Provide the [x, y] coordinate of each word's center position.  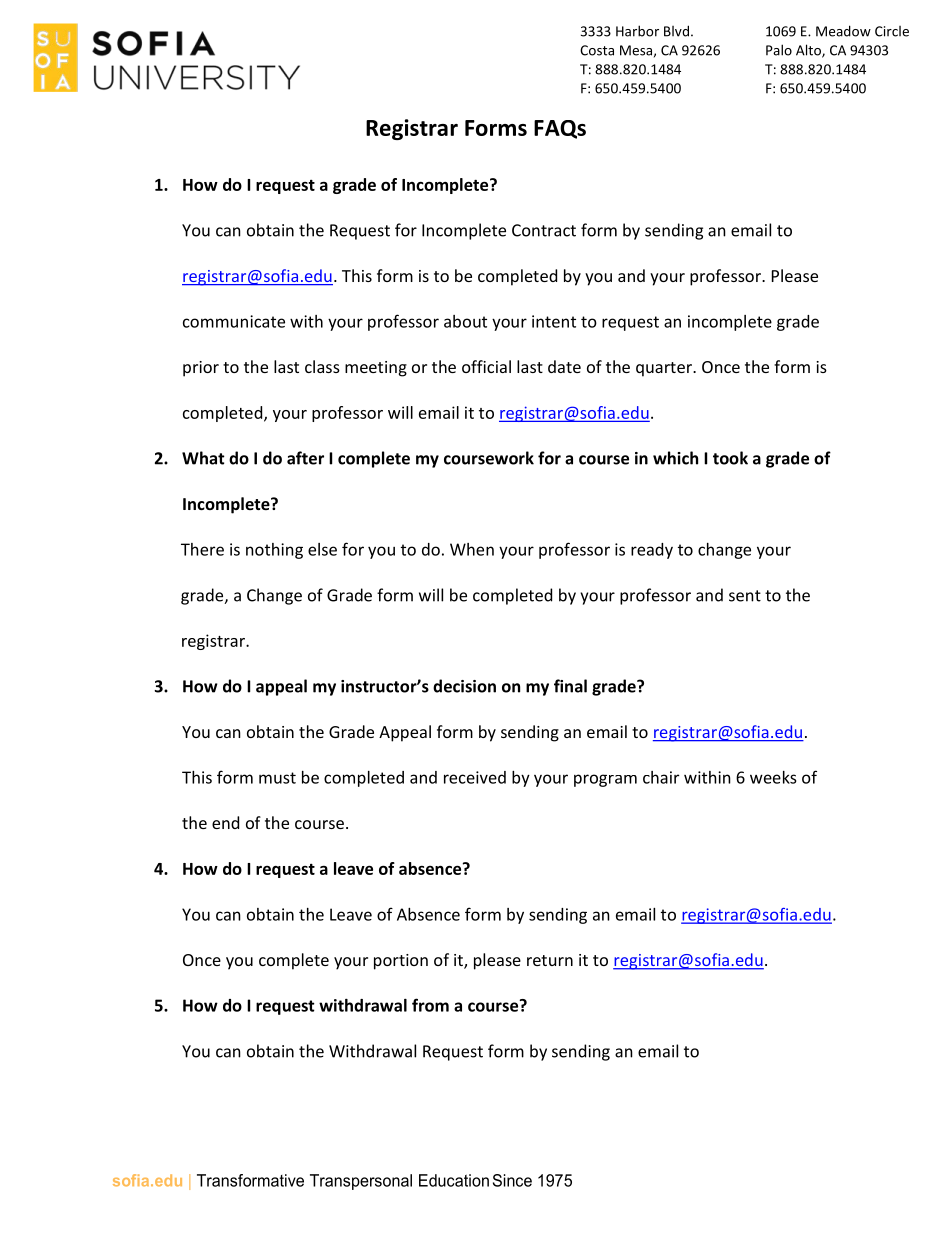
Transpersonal [361, 1182]
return [550, 960]
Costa [597, 50]
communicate [234, 321]
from [430, 1005]
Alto [809, 51]
